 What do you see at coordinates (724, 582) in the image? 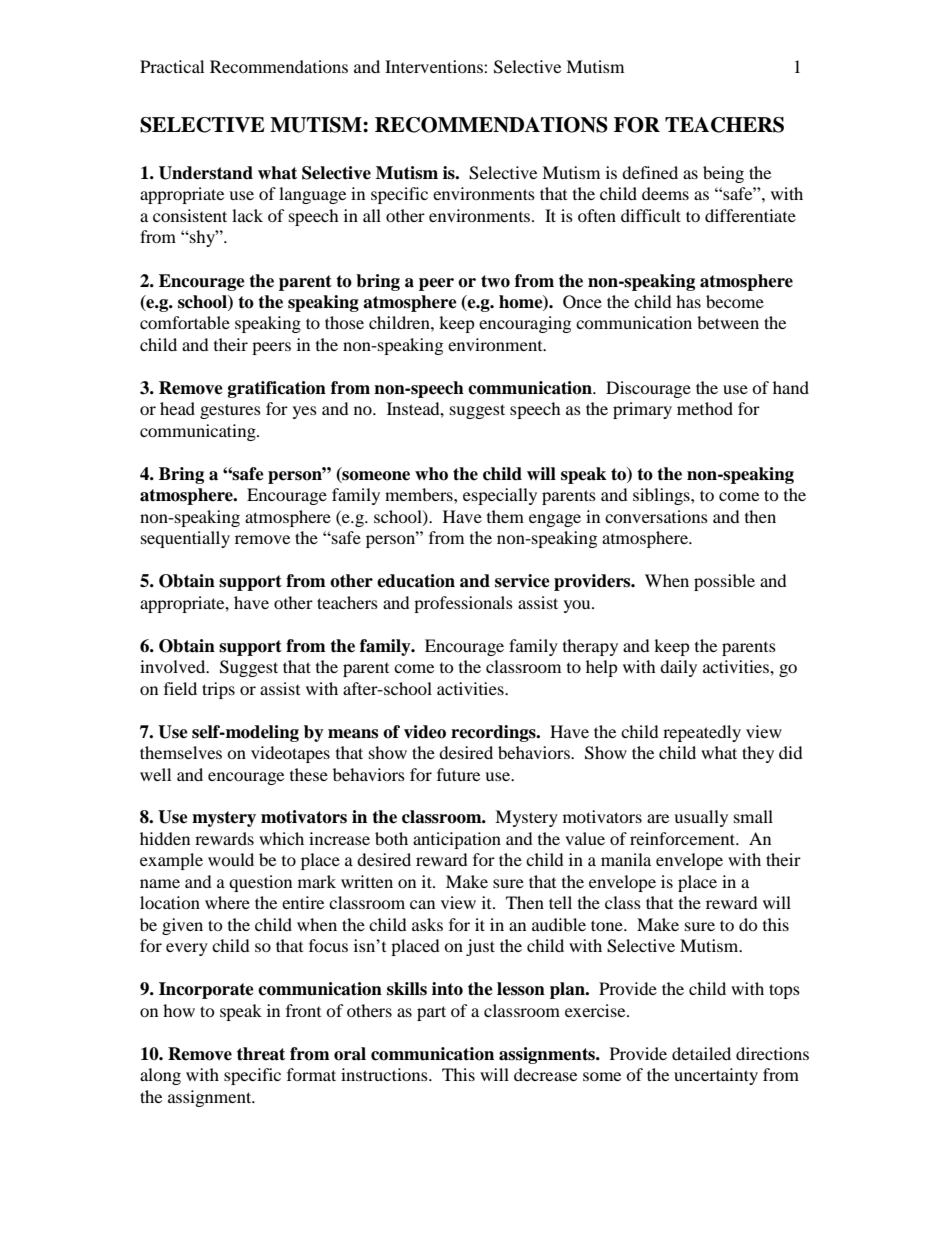
I see `possible` at bounding box center [724, 582].
